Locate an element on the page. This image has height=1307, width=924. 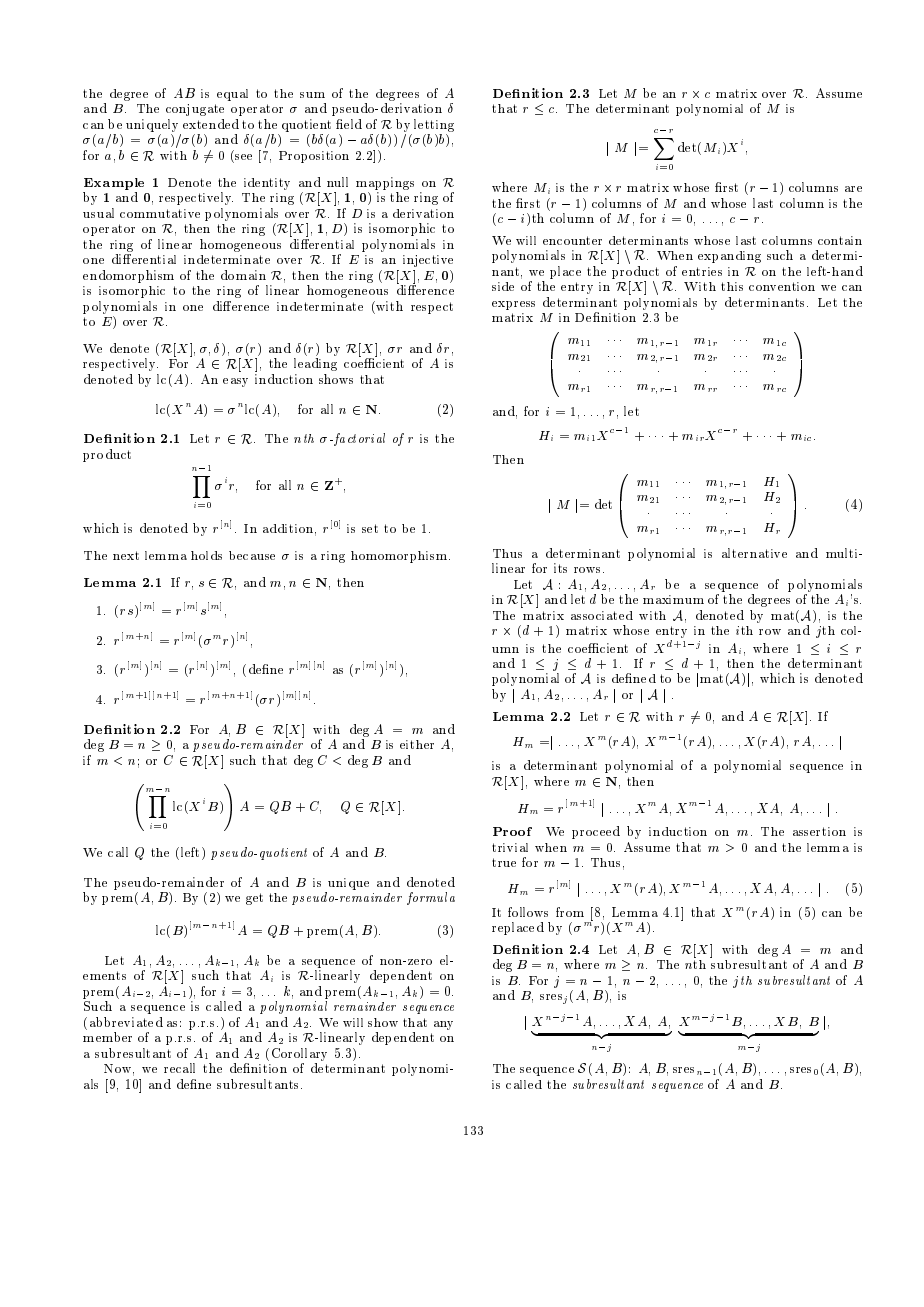
holds is located at coordinates (206, 555).
